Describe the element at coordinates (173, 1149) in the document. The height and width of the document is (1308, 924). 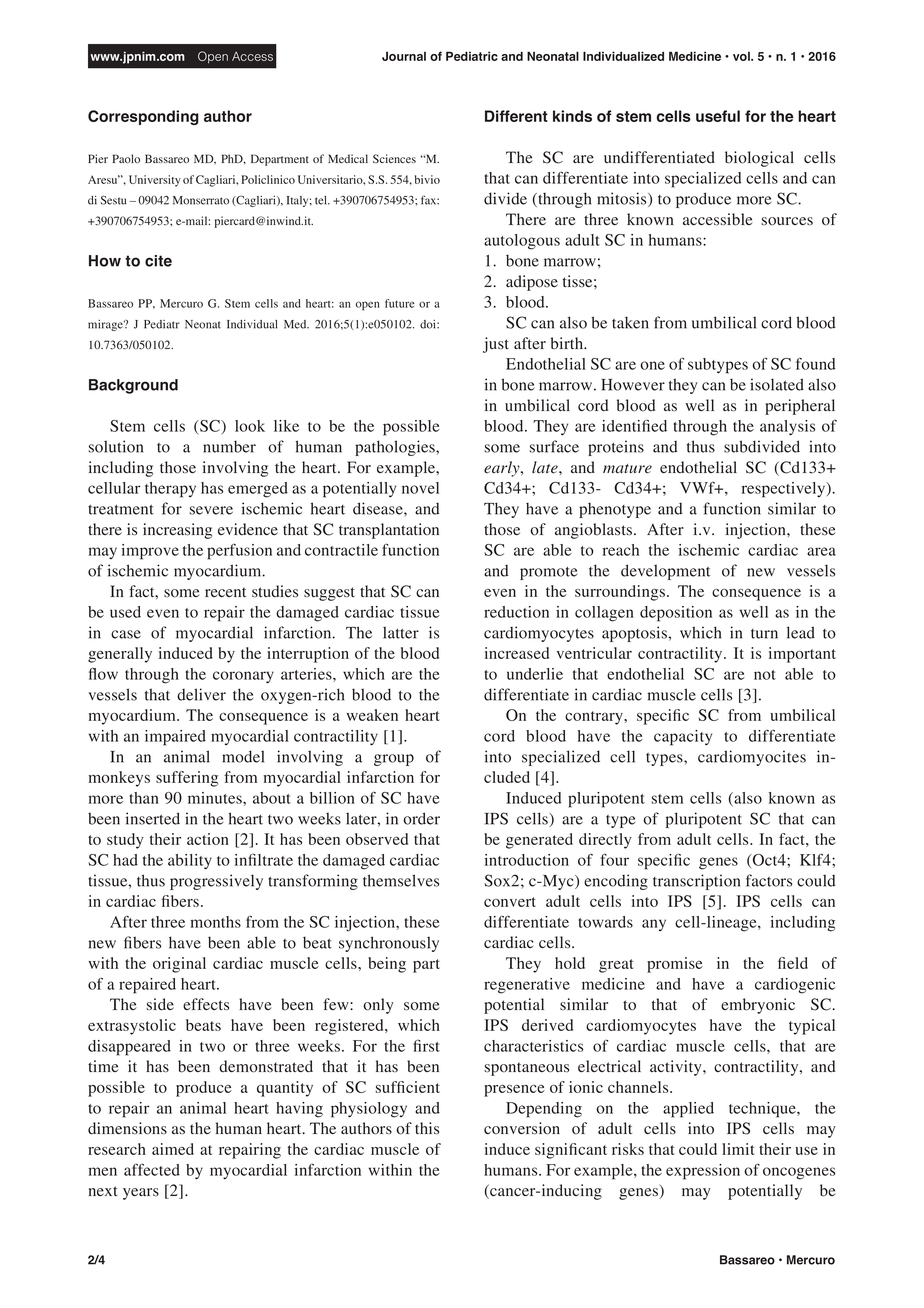
I see `aimed` at that location.
